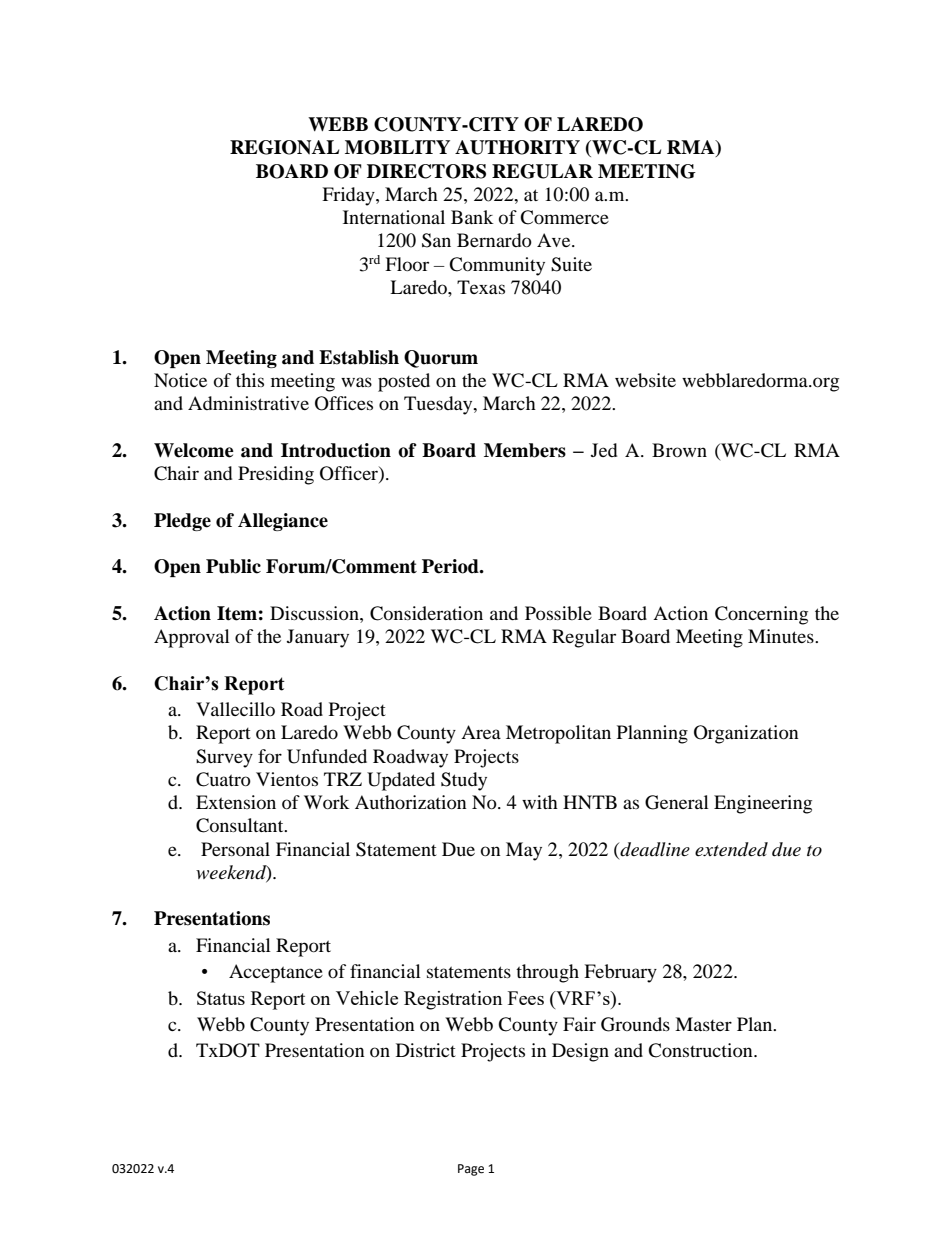 This screenshot has height=1233, width=952. What do you see at coordinates (241, 825) in the screenshot?
I see `Consultant` at bounding box center [241, 825].
